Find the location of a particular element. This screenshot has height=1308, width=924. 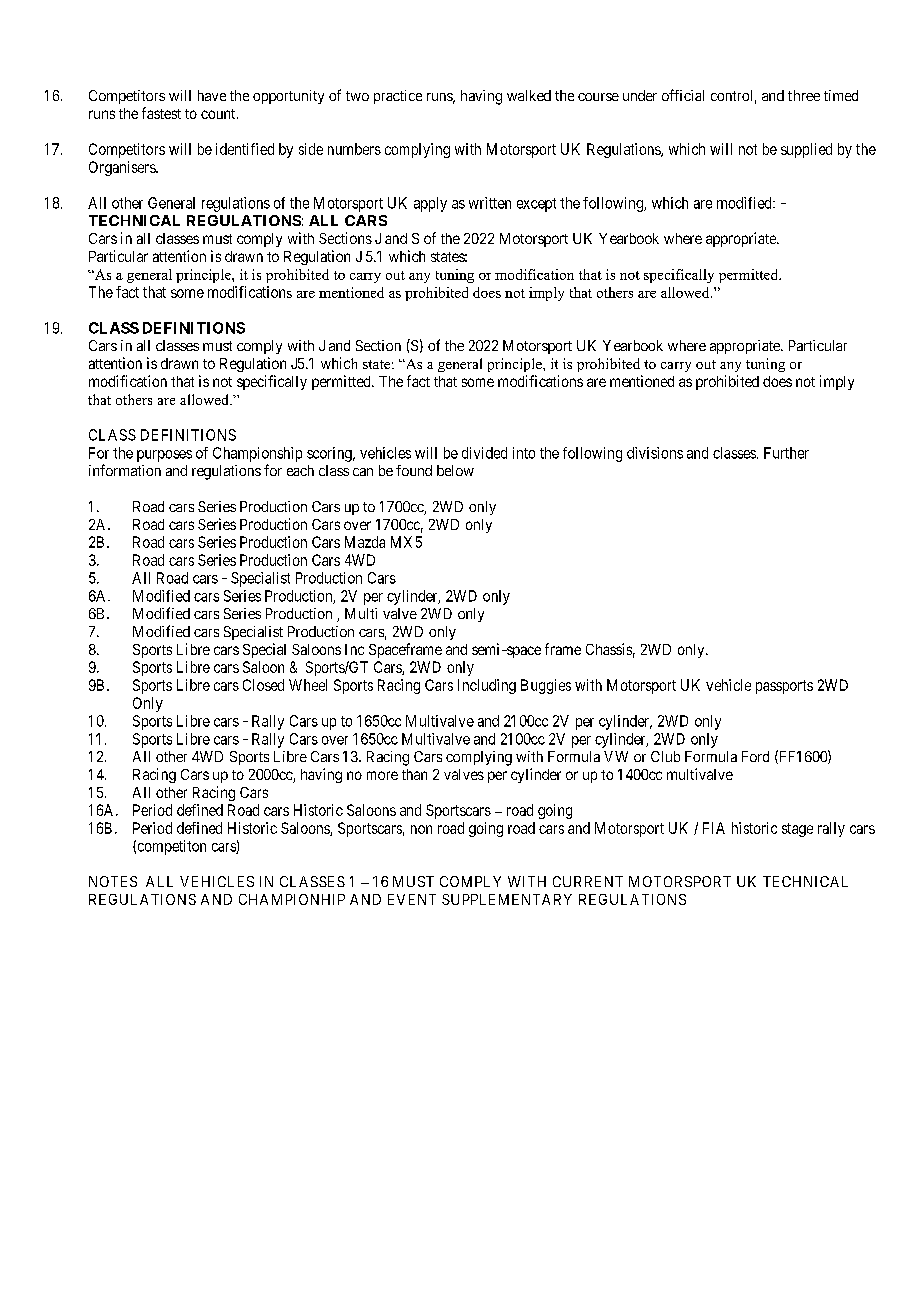

Closed is located at coordinates (263, 685).
